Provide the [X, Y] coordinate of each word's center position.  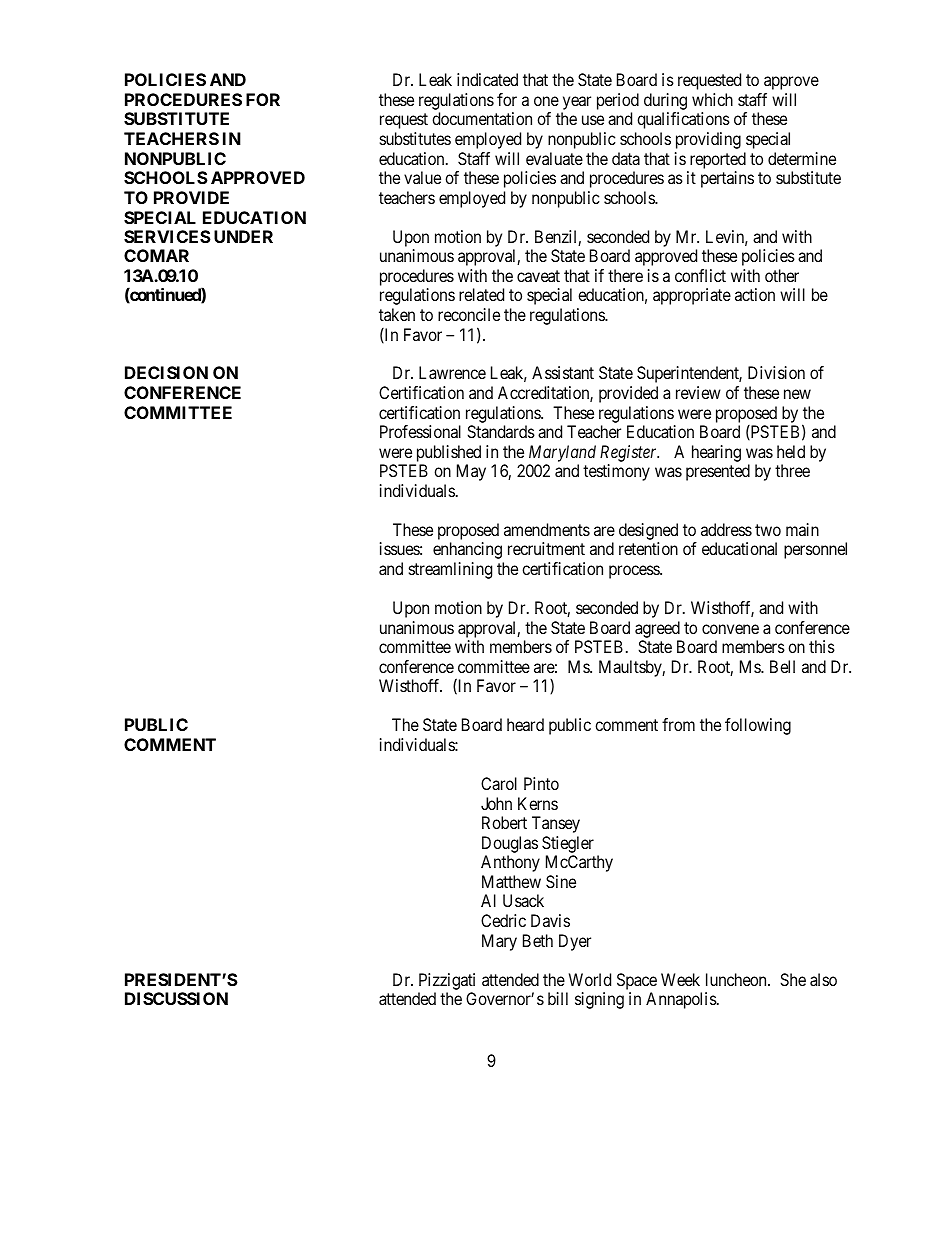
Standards [501, 431]
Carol [499, 783]
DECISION [166, 372]
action [755, 294]
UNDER [243, 236]
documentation [482, 118]
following [758, 726]
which [712, 99]
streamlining [450, 570]
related [481, 294]
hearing [716, 453]
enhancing [467, 550]
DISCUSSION [176, 998]
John [496, 803]
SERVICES [167, 236]
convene [730, 629]
